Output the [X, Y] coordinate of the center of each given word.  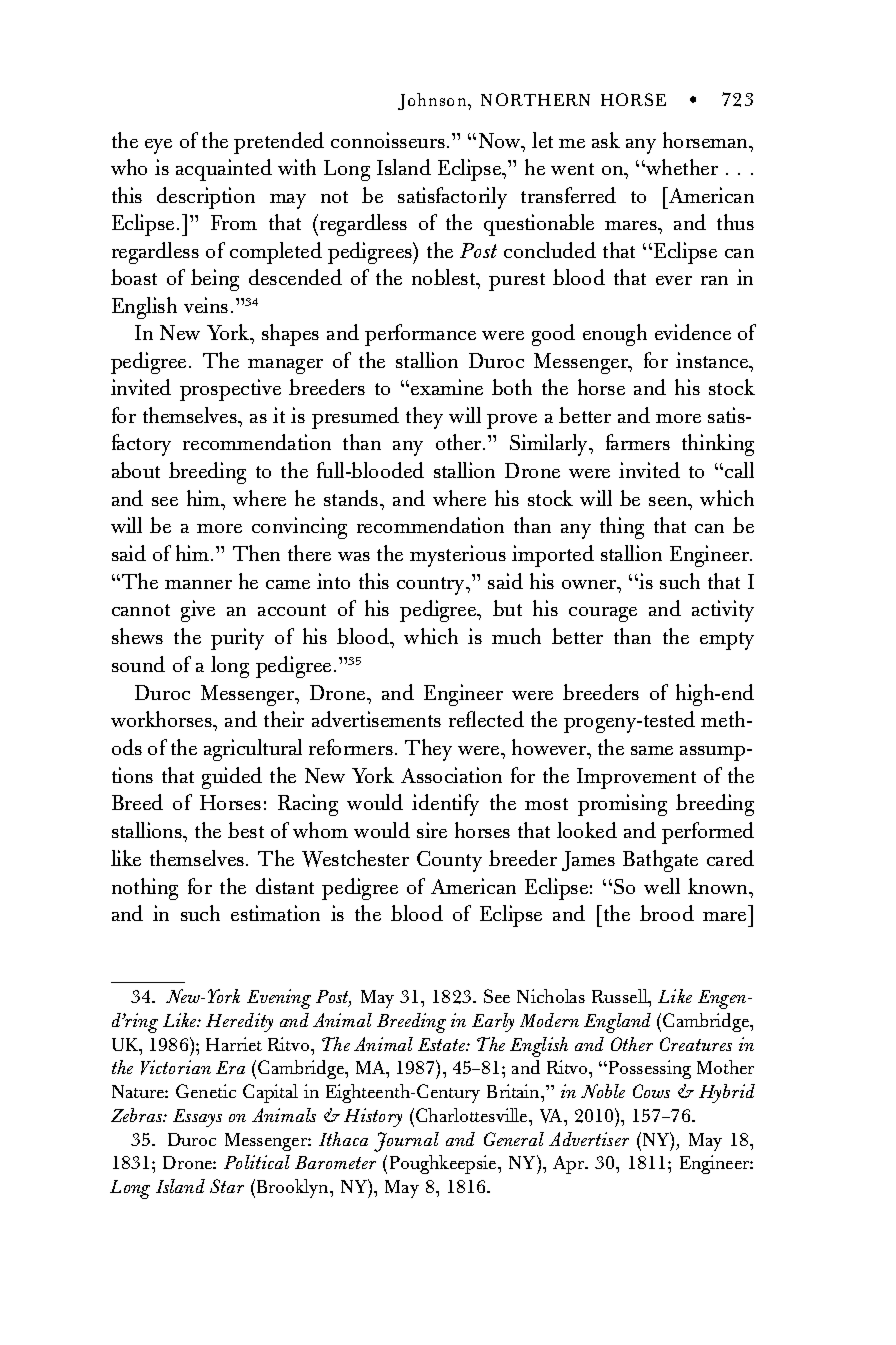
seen [669, 501]
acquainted [224, 170]
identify [445, 805]
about [136, 470]
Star [227, 1186]
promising [622, 805]
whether [681, 167]
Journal [406, 1142]
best [246, 830]
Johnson [433, 101]
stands [352, 498]
